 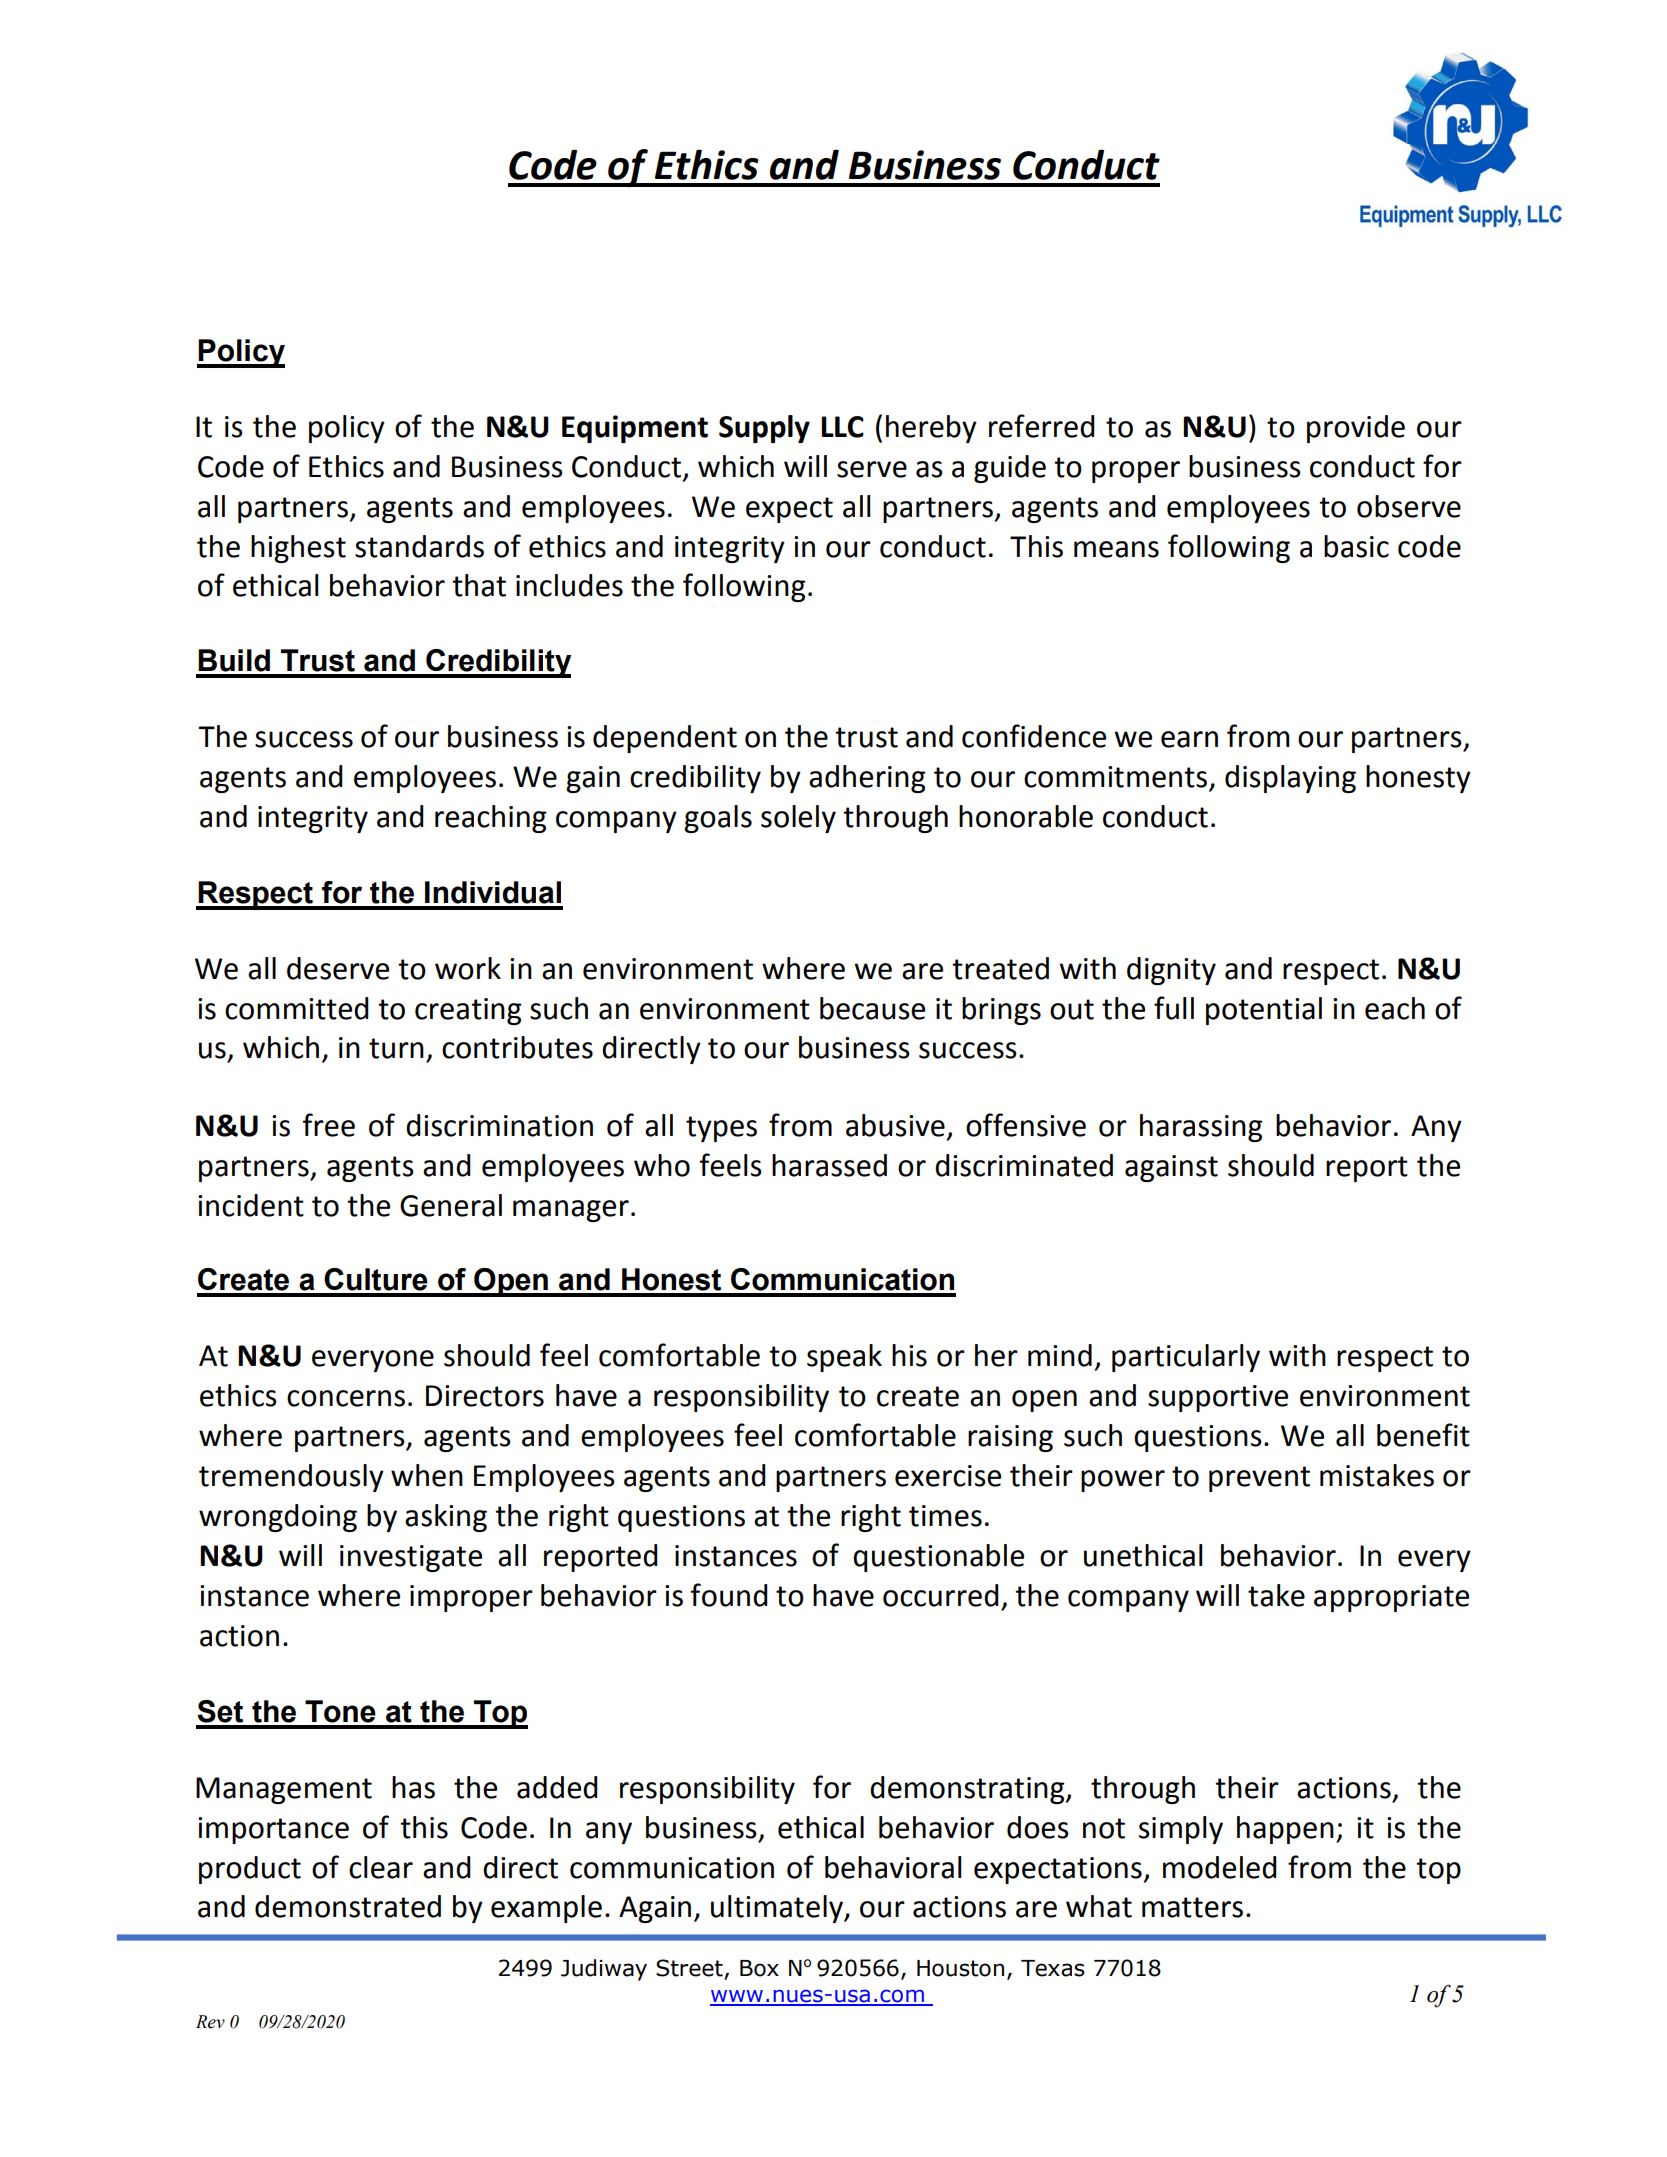 I want to click on investigate, so click(x=411, y=1558).
